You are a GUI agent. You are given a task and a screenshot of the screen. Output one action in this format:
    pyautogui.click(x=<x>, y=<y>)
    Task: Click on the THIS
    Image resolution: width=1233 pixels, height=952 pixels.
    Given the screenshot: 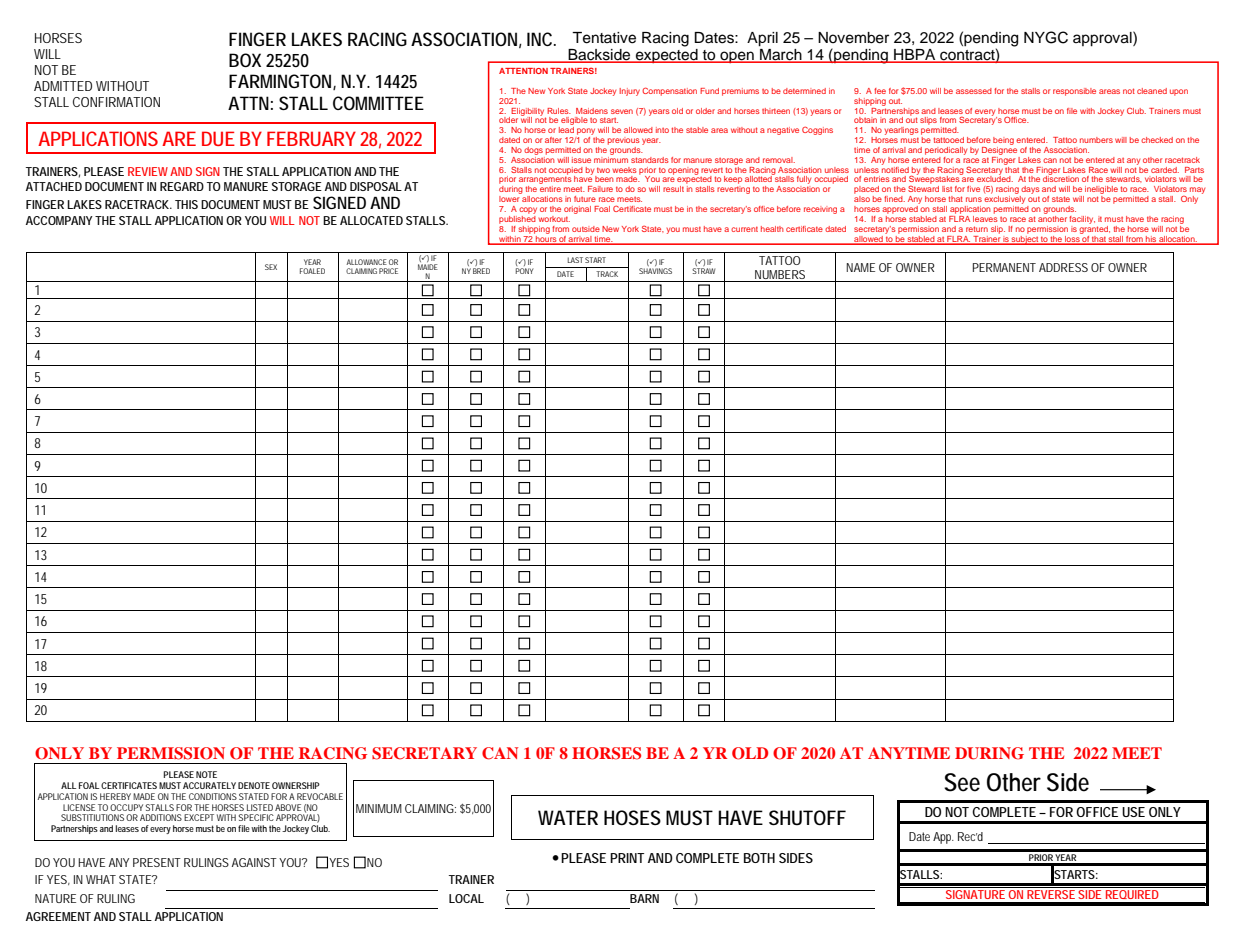 What is the action you would take?
    pyautogui.click(x=186, y=204)
